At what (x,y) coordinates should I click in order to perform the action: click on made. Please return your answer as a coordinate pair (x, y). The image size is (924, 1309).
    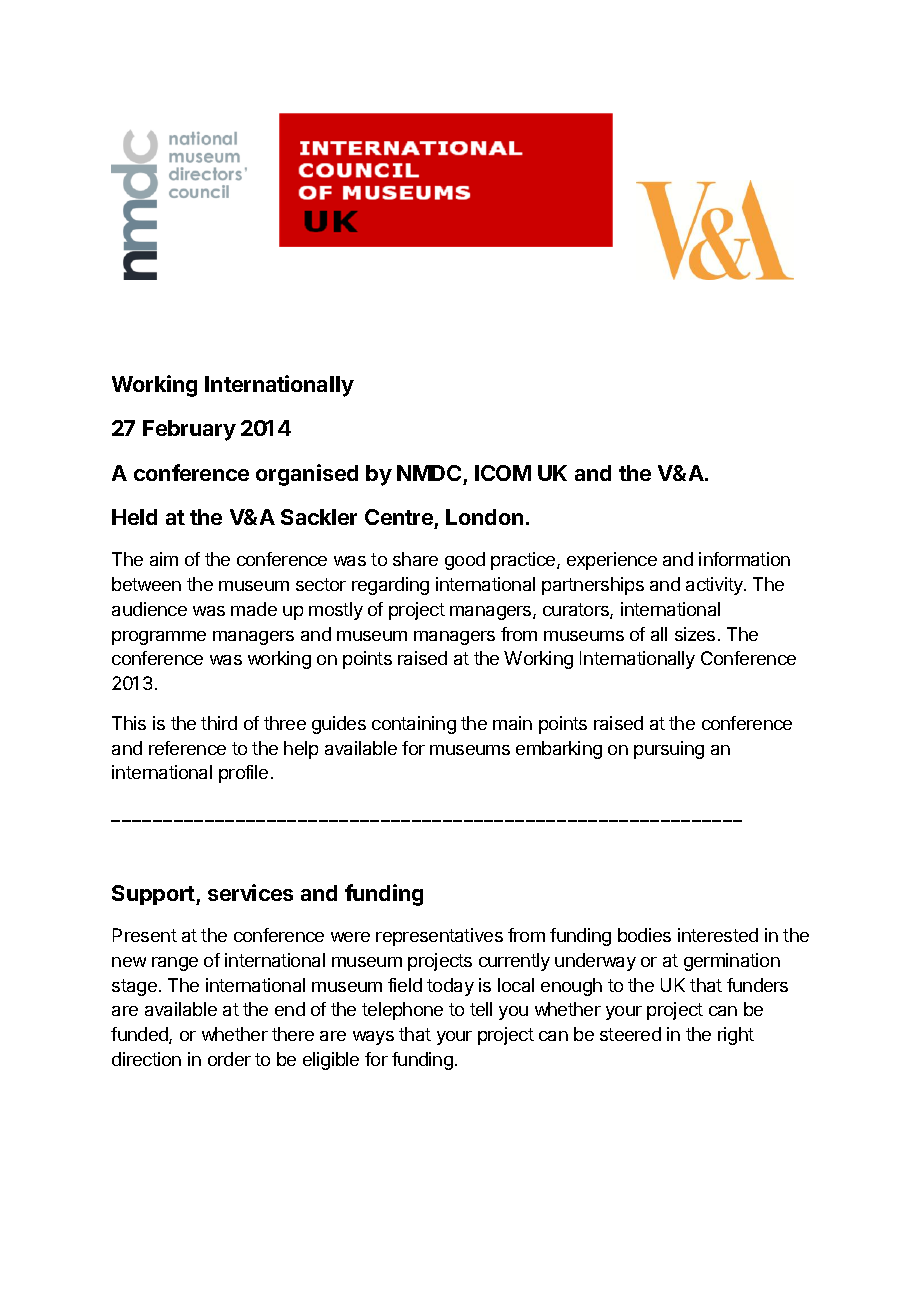
    Looking at the image, I should click on (254, 609).
